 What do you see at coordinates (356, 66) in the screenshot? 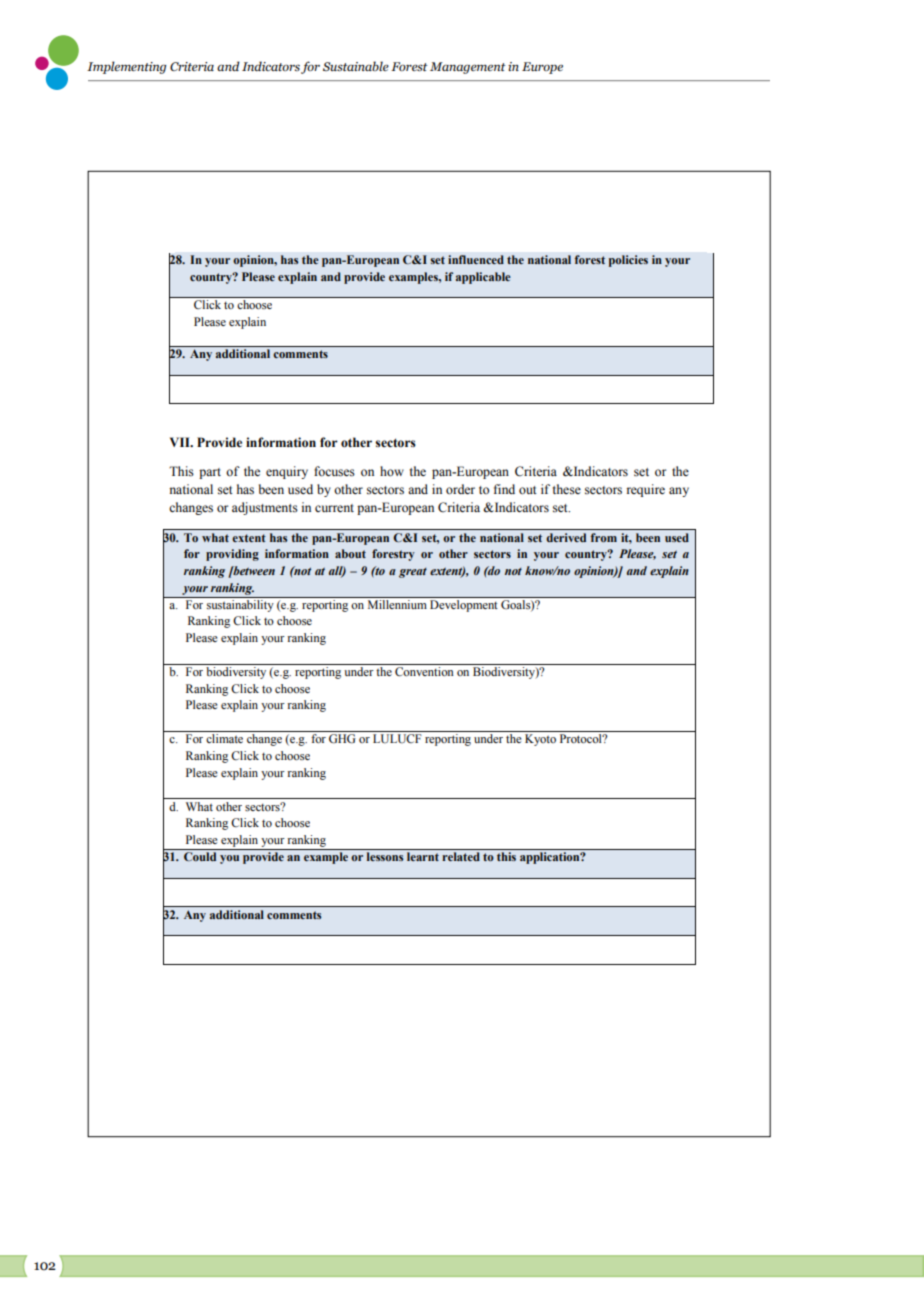
I see `Sustainable` at bounding box center [356, 66].
